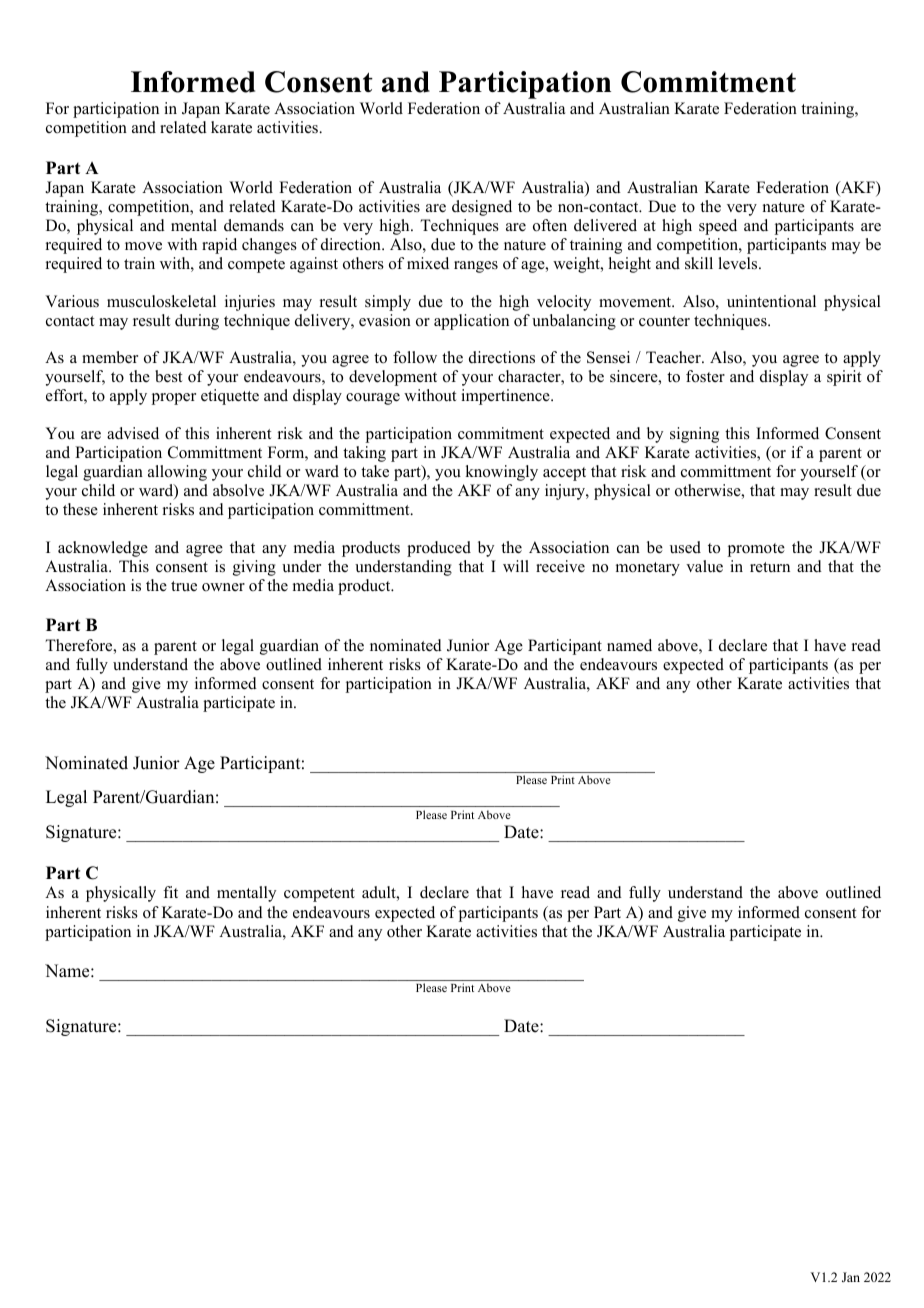 This image has height=1308, width=924. Describe the element at coordinates (516, 566) in the image. I see `will` at that location.
